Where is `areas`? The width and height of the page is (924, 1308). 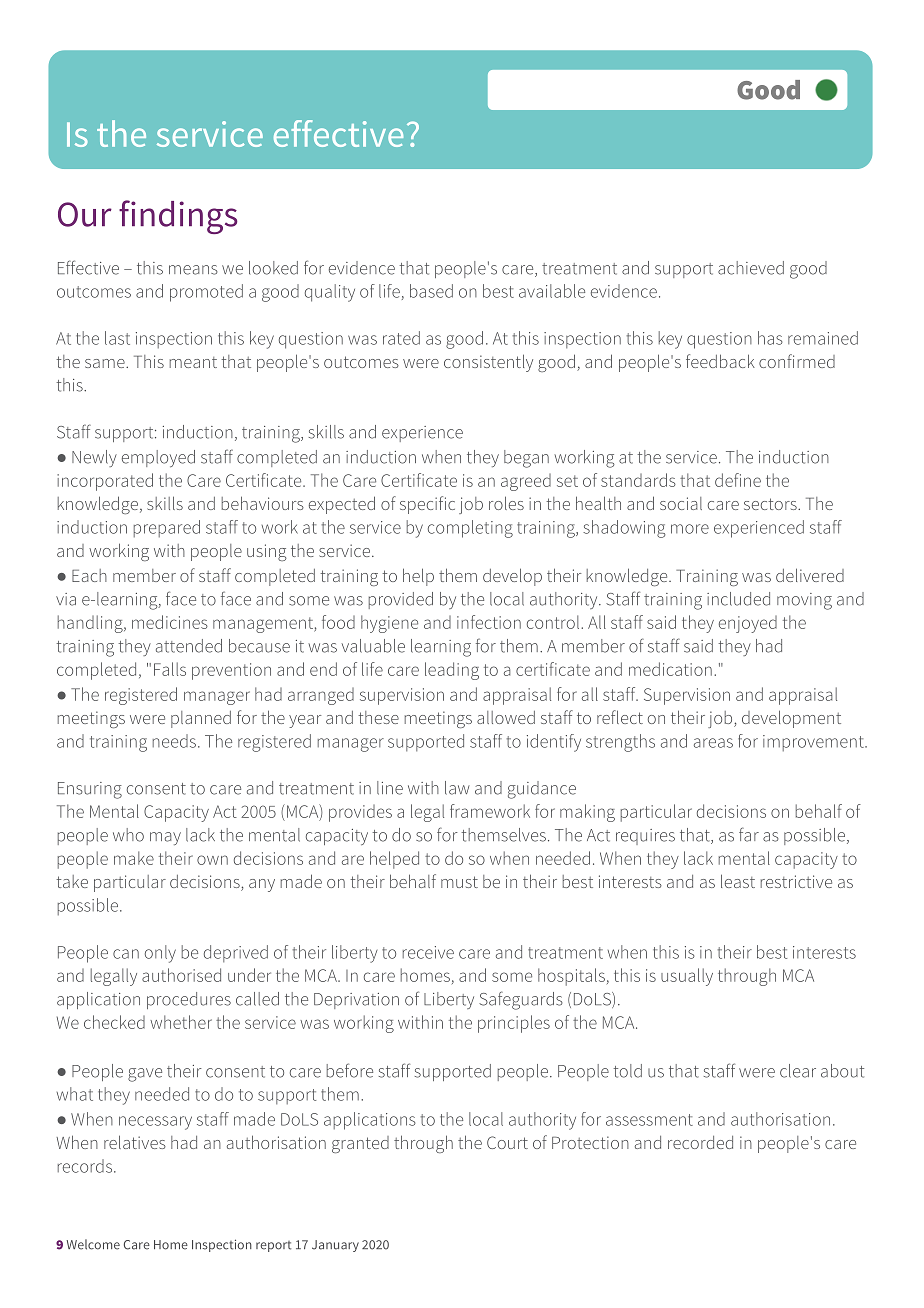 areas is located at coordinates (713, 743).
